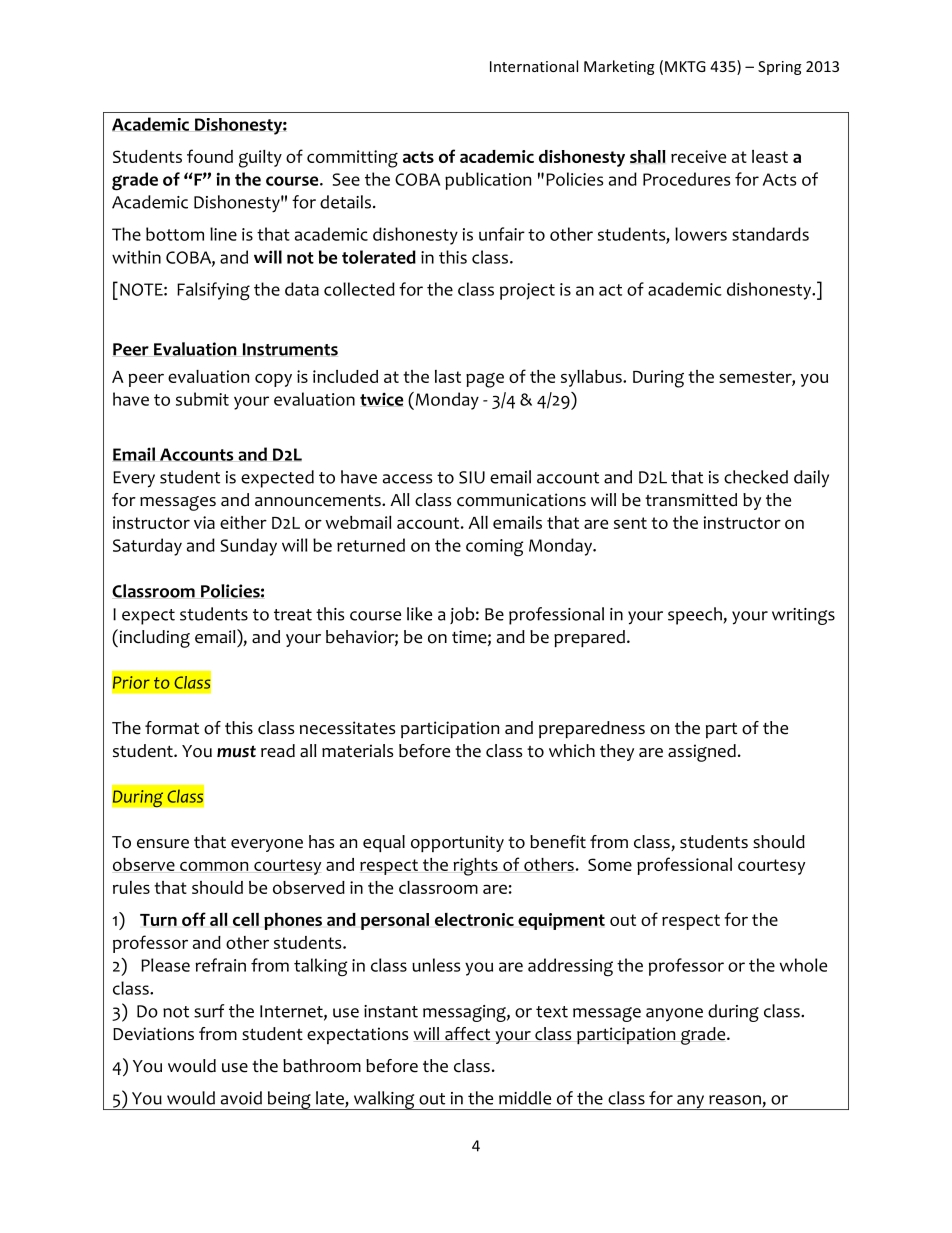 The width and height of the screenshot is (952, 1233). I want to click on must, so click(236, 751).
